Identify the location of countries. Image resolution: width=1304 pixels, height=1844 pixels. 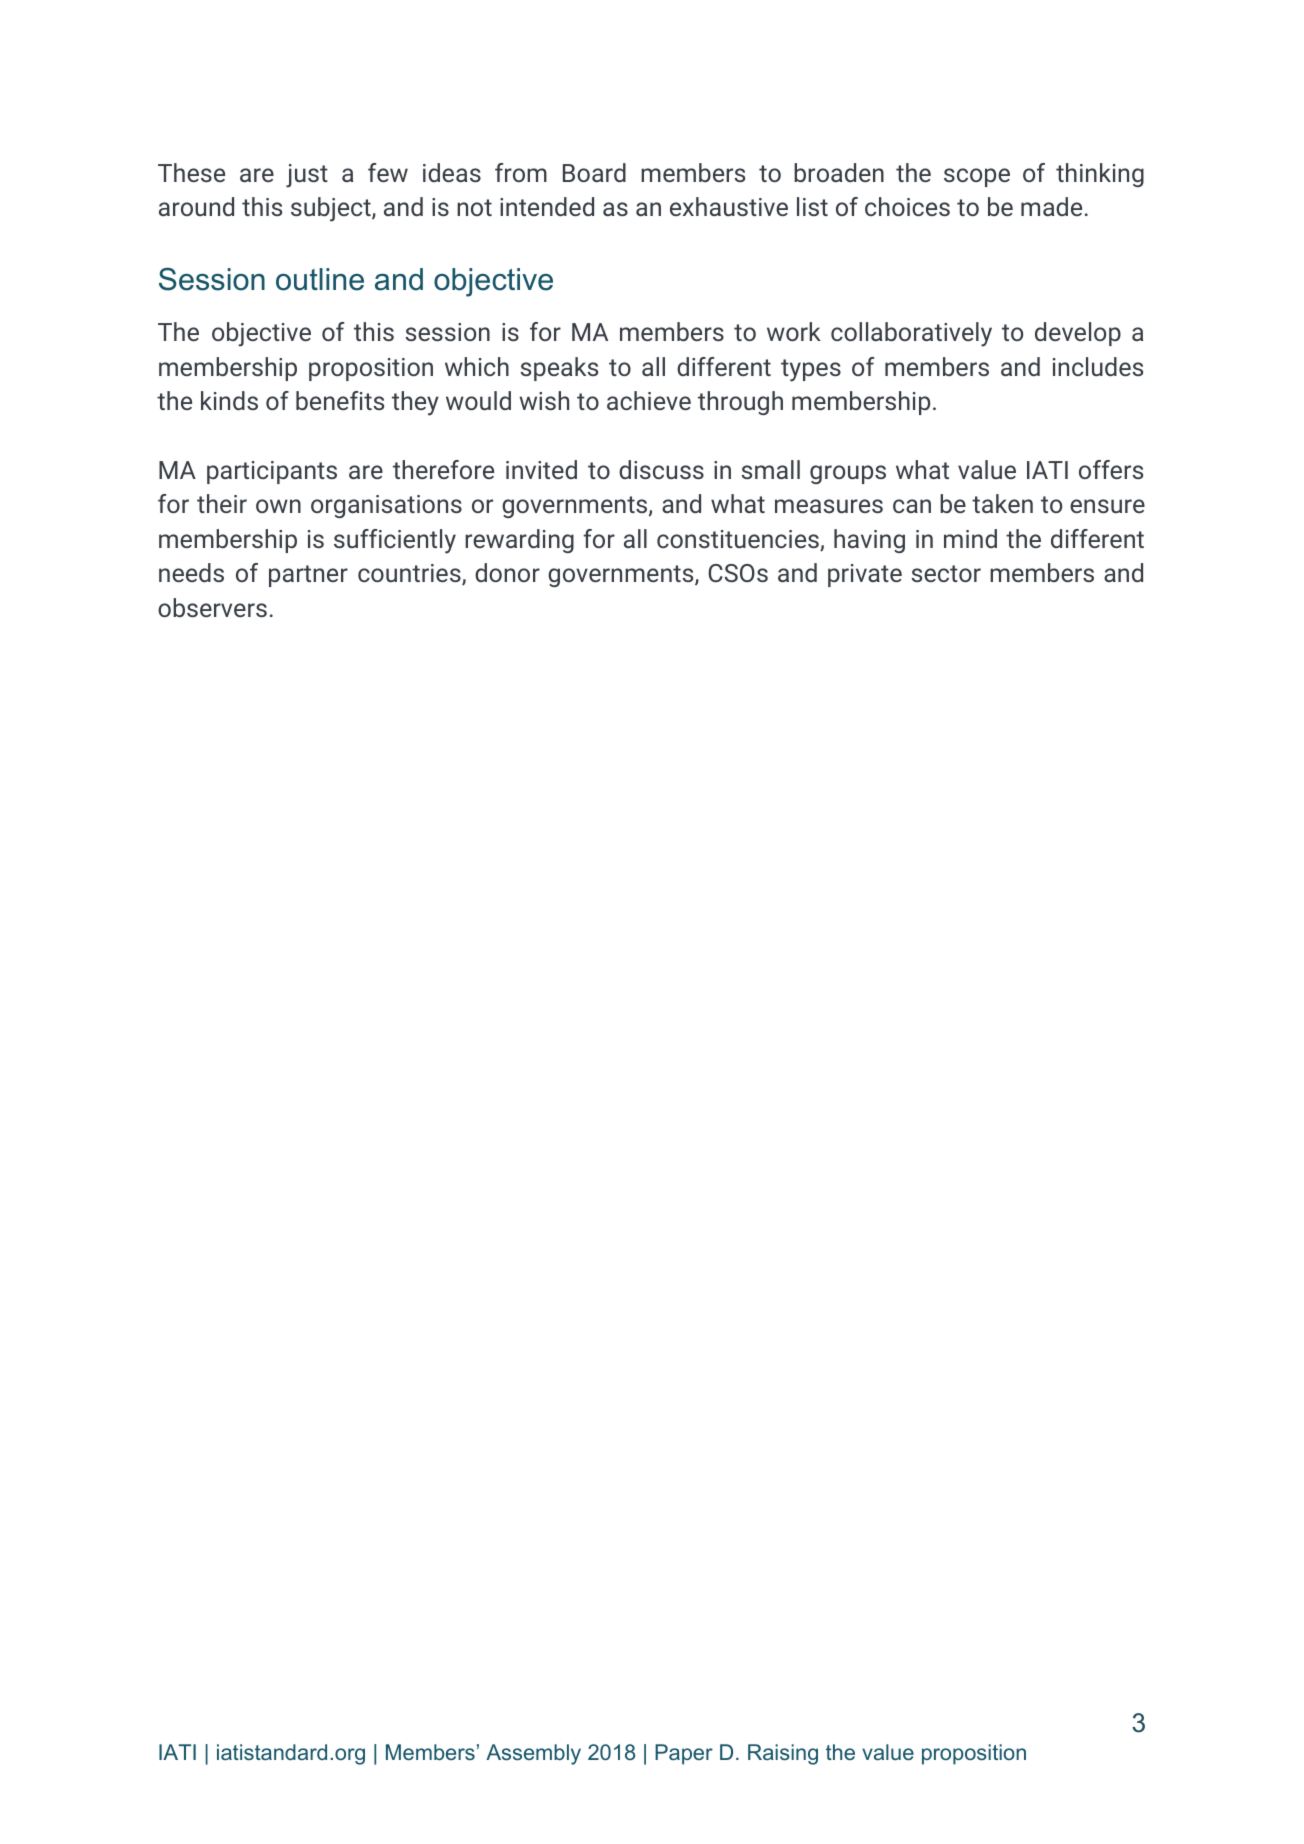
(410, 574).
